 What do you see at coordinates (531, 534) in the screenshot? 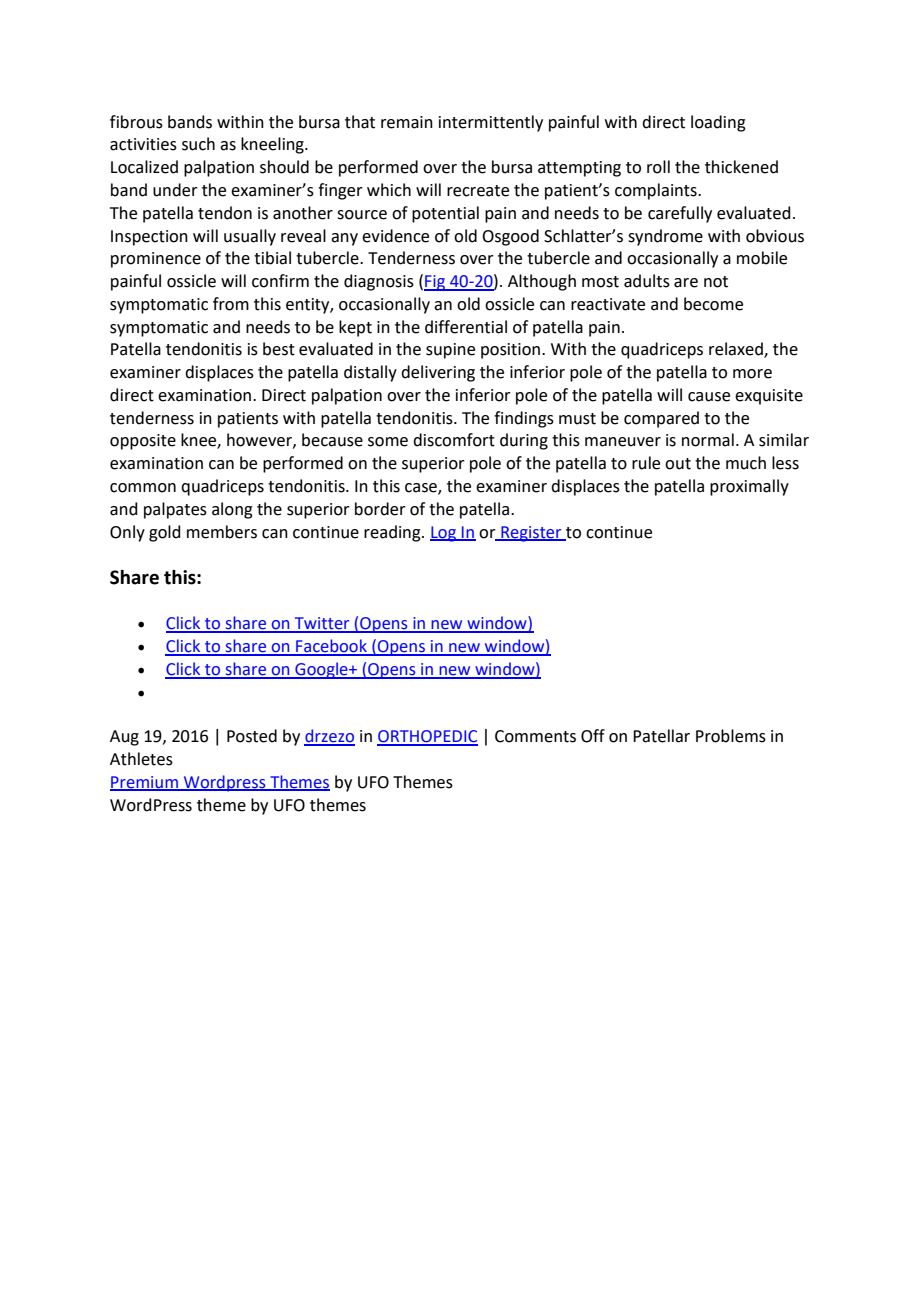
I see `Register` at bounding box center [531, 534].
